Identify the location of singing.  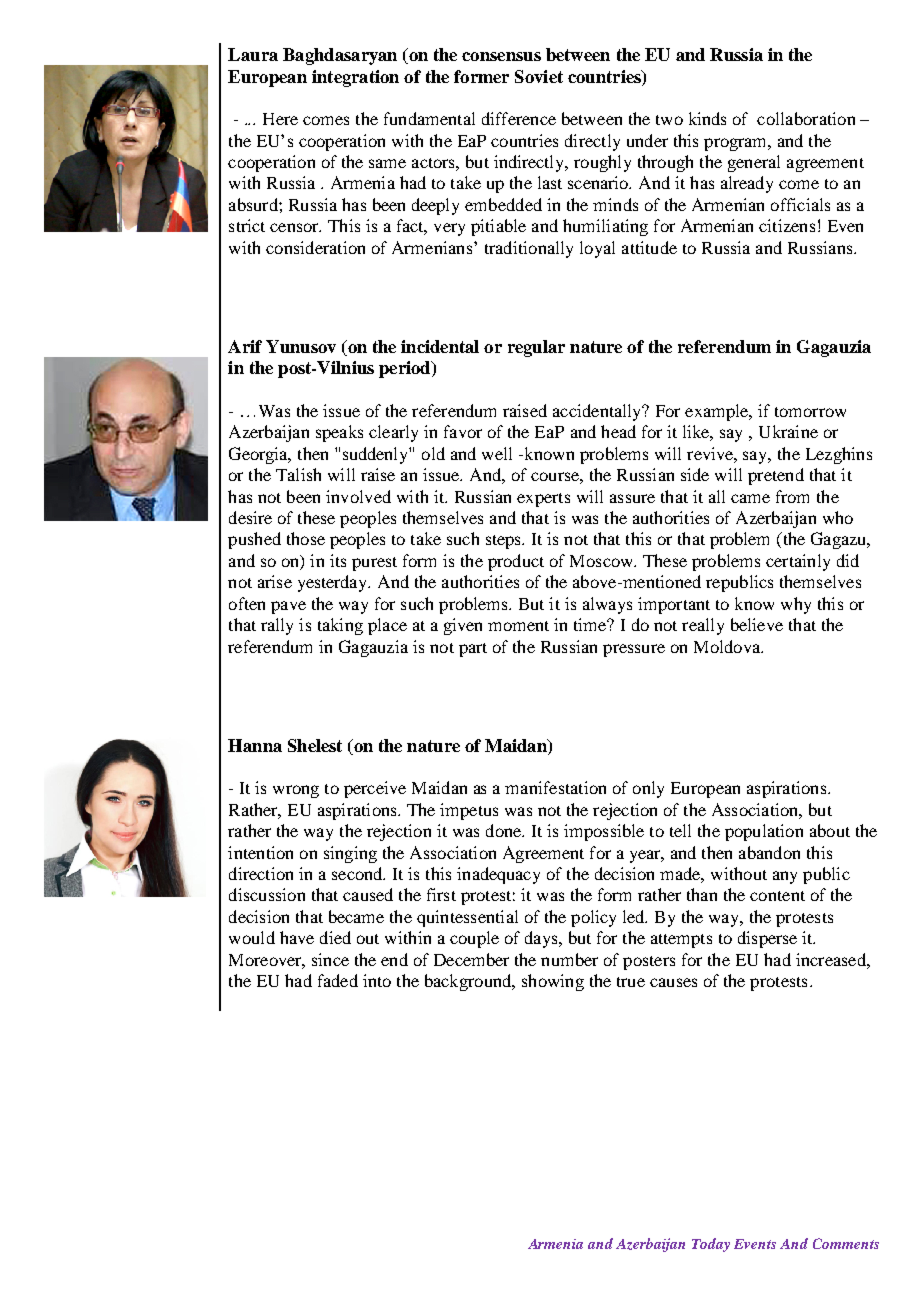
(350, 854).
